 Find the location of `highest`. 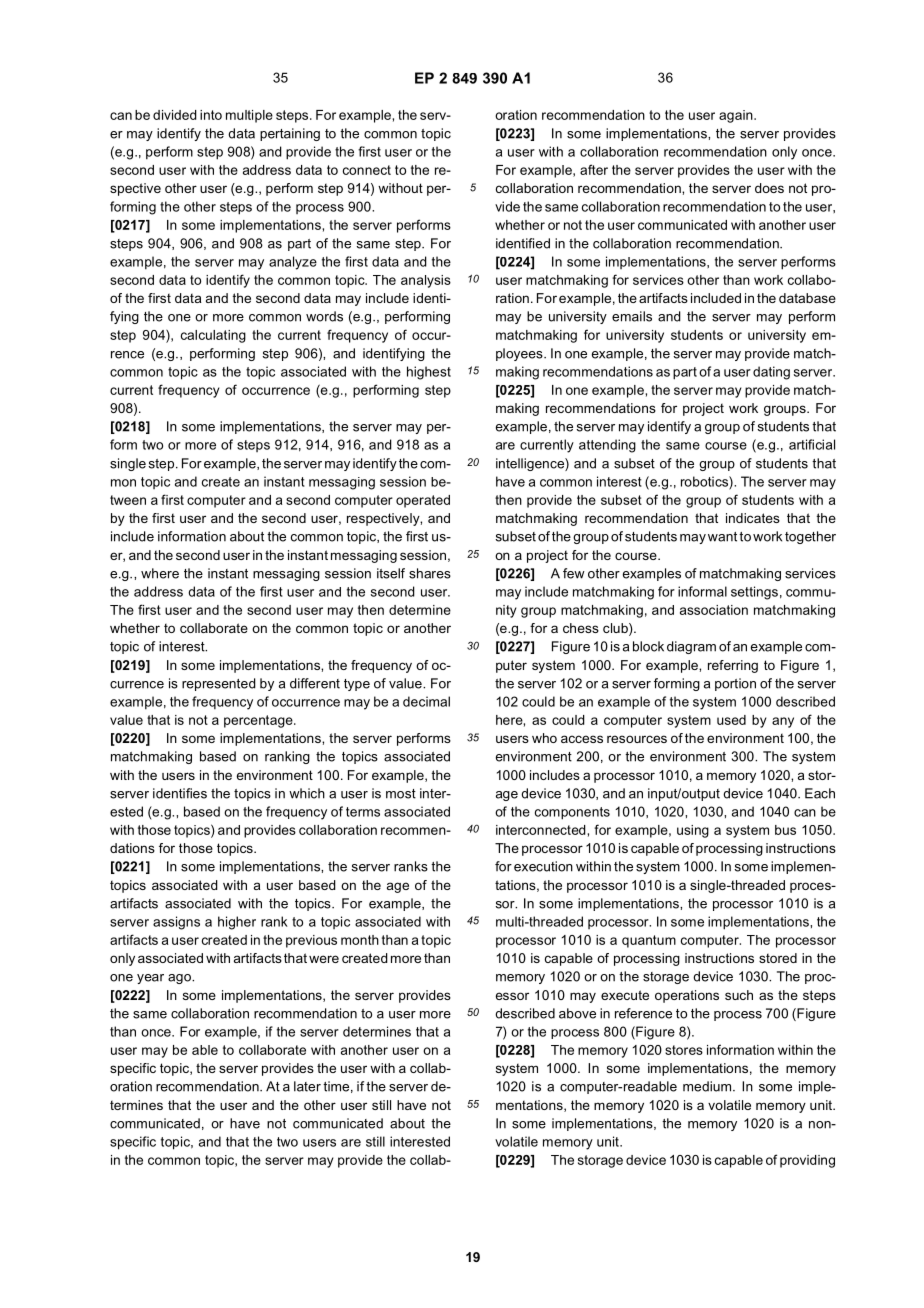

highest is located at coordinates (429, 373).
